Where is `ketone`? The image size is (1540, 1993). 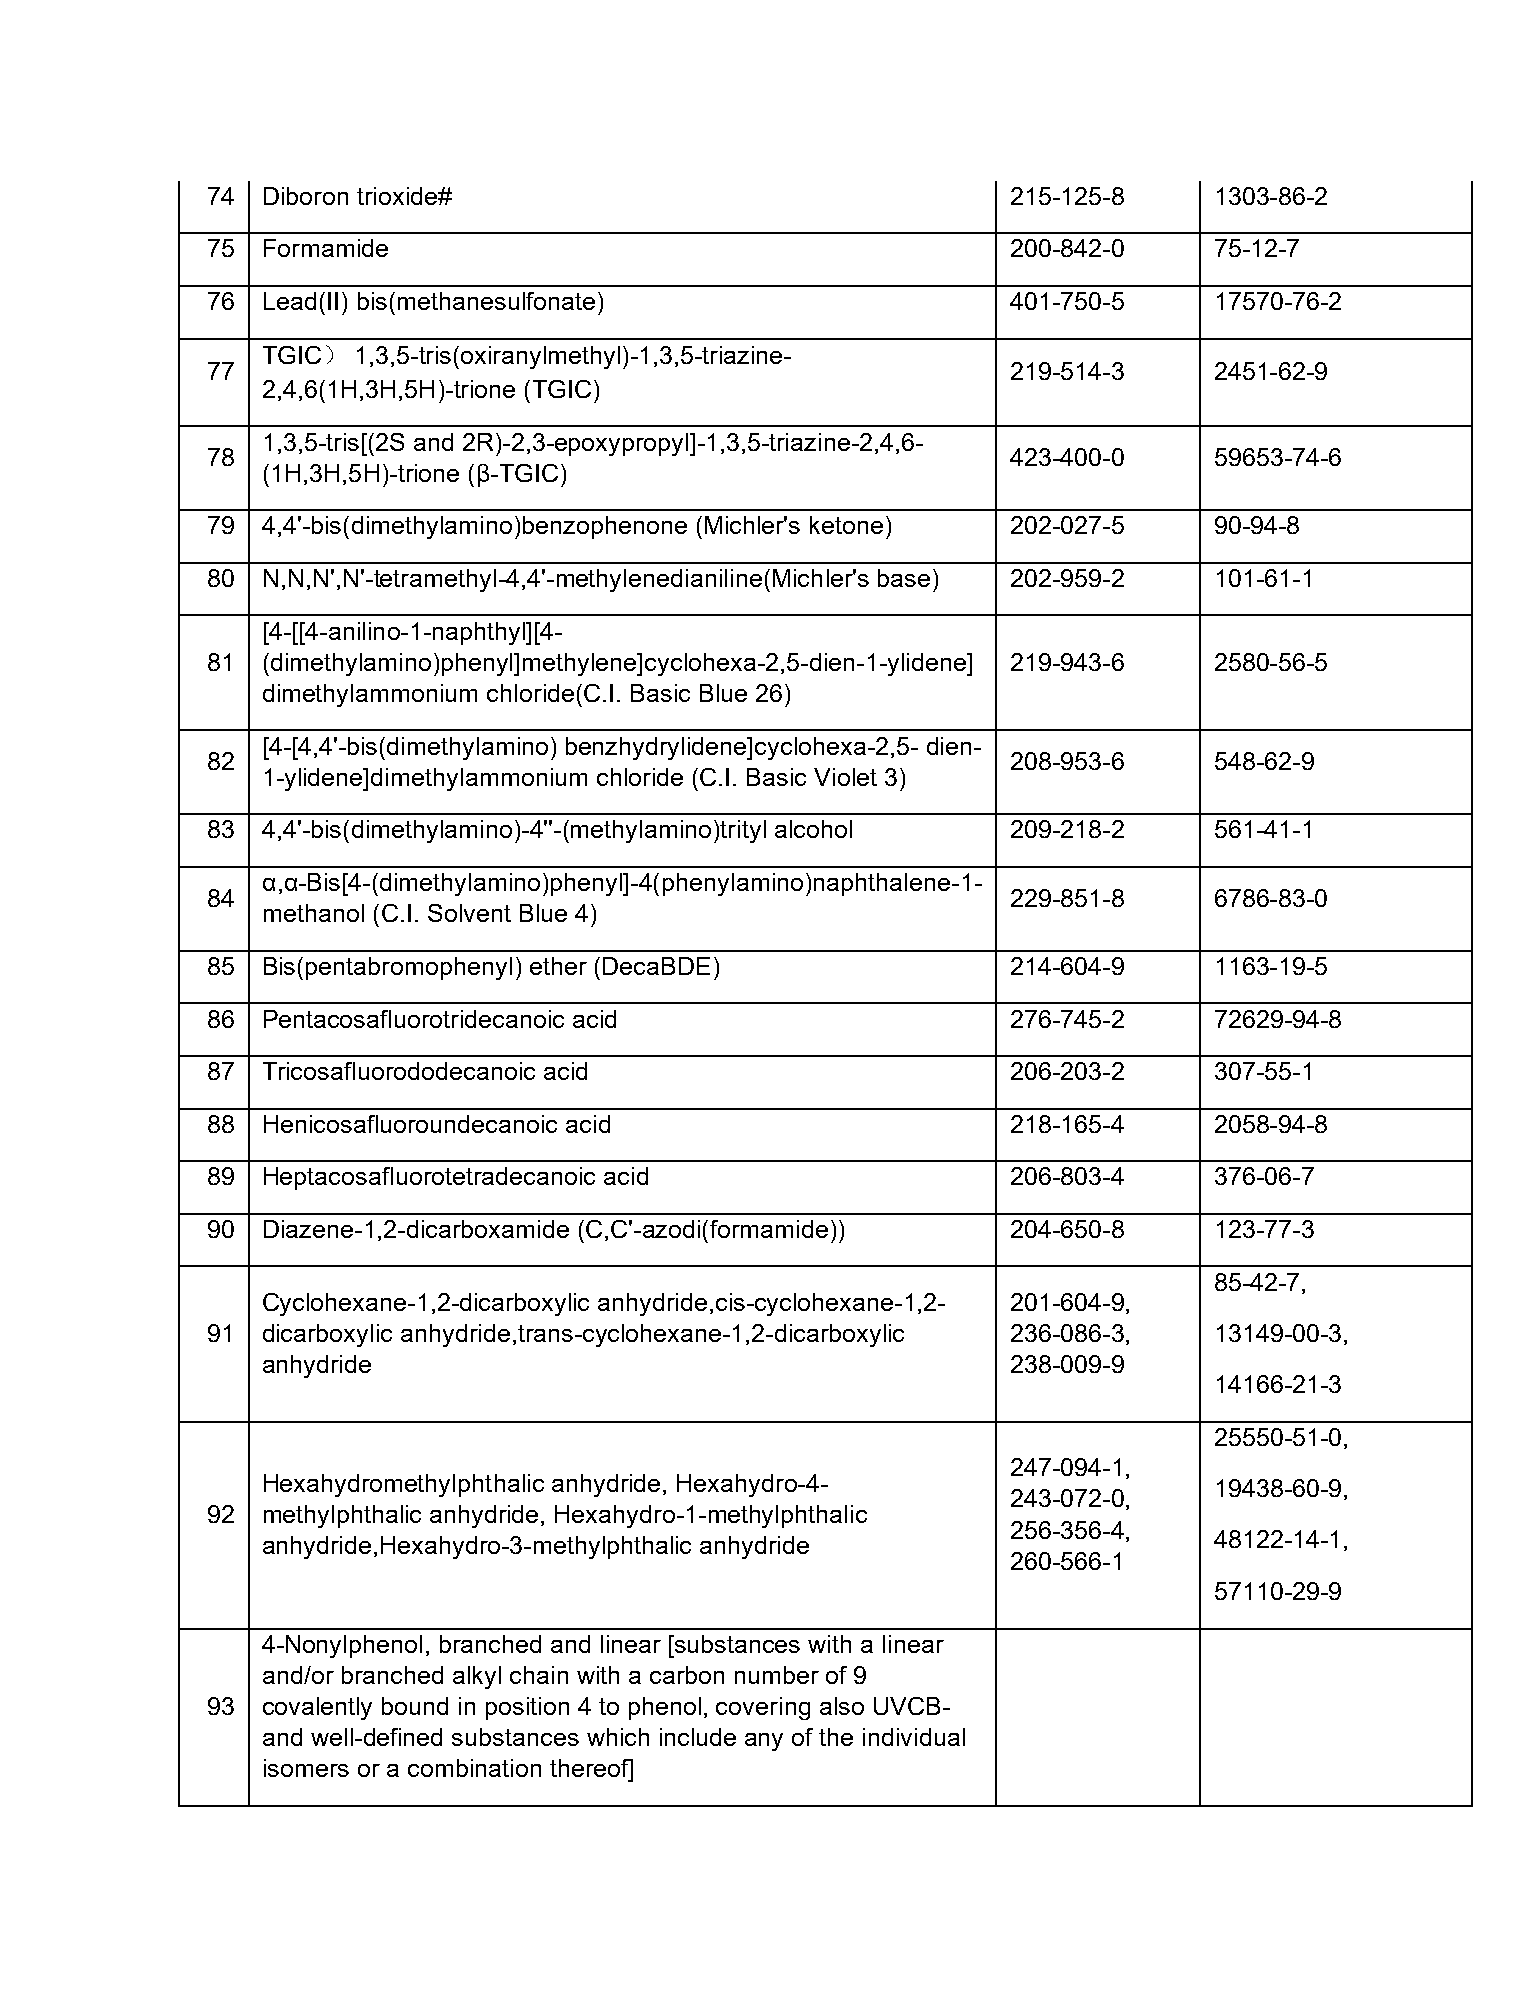
ketone is located at coordinates (846, 525).
